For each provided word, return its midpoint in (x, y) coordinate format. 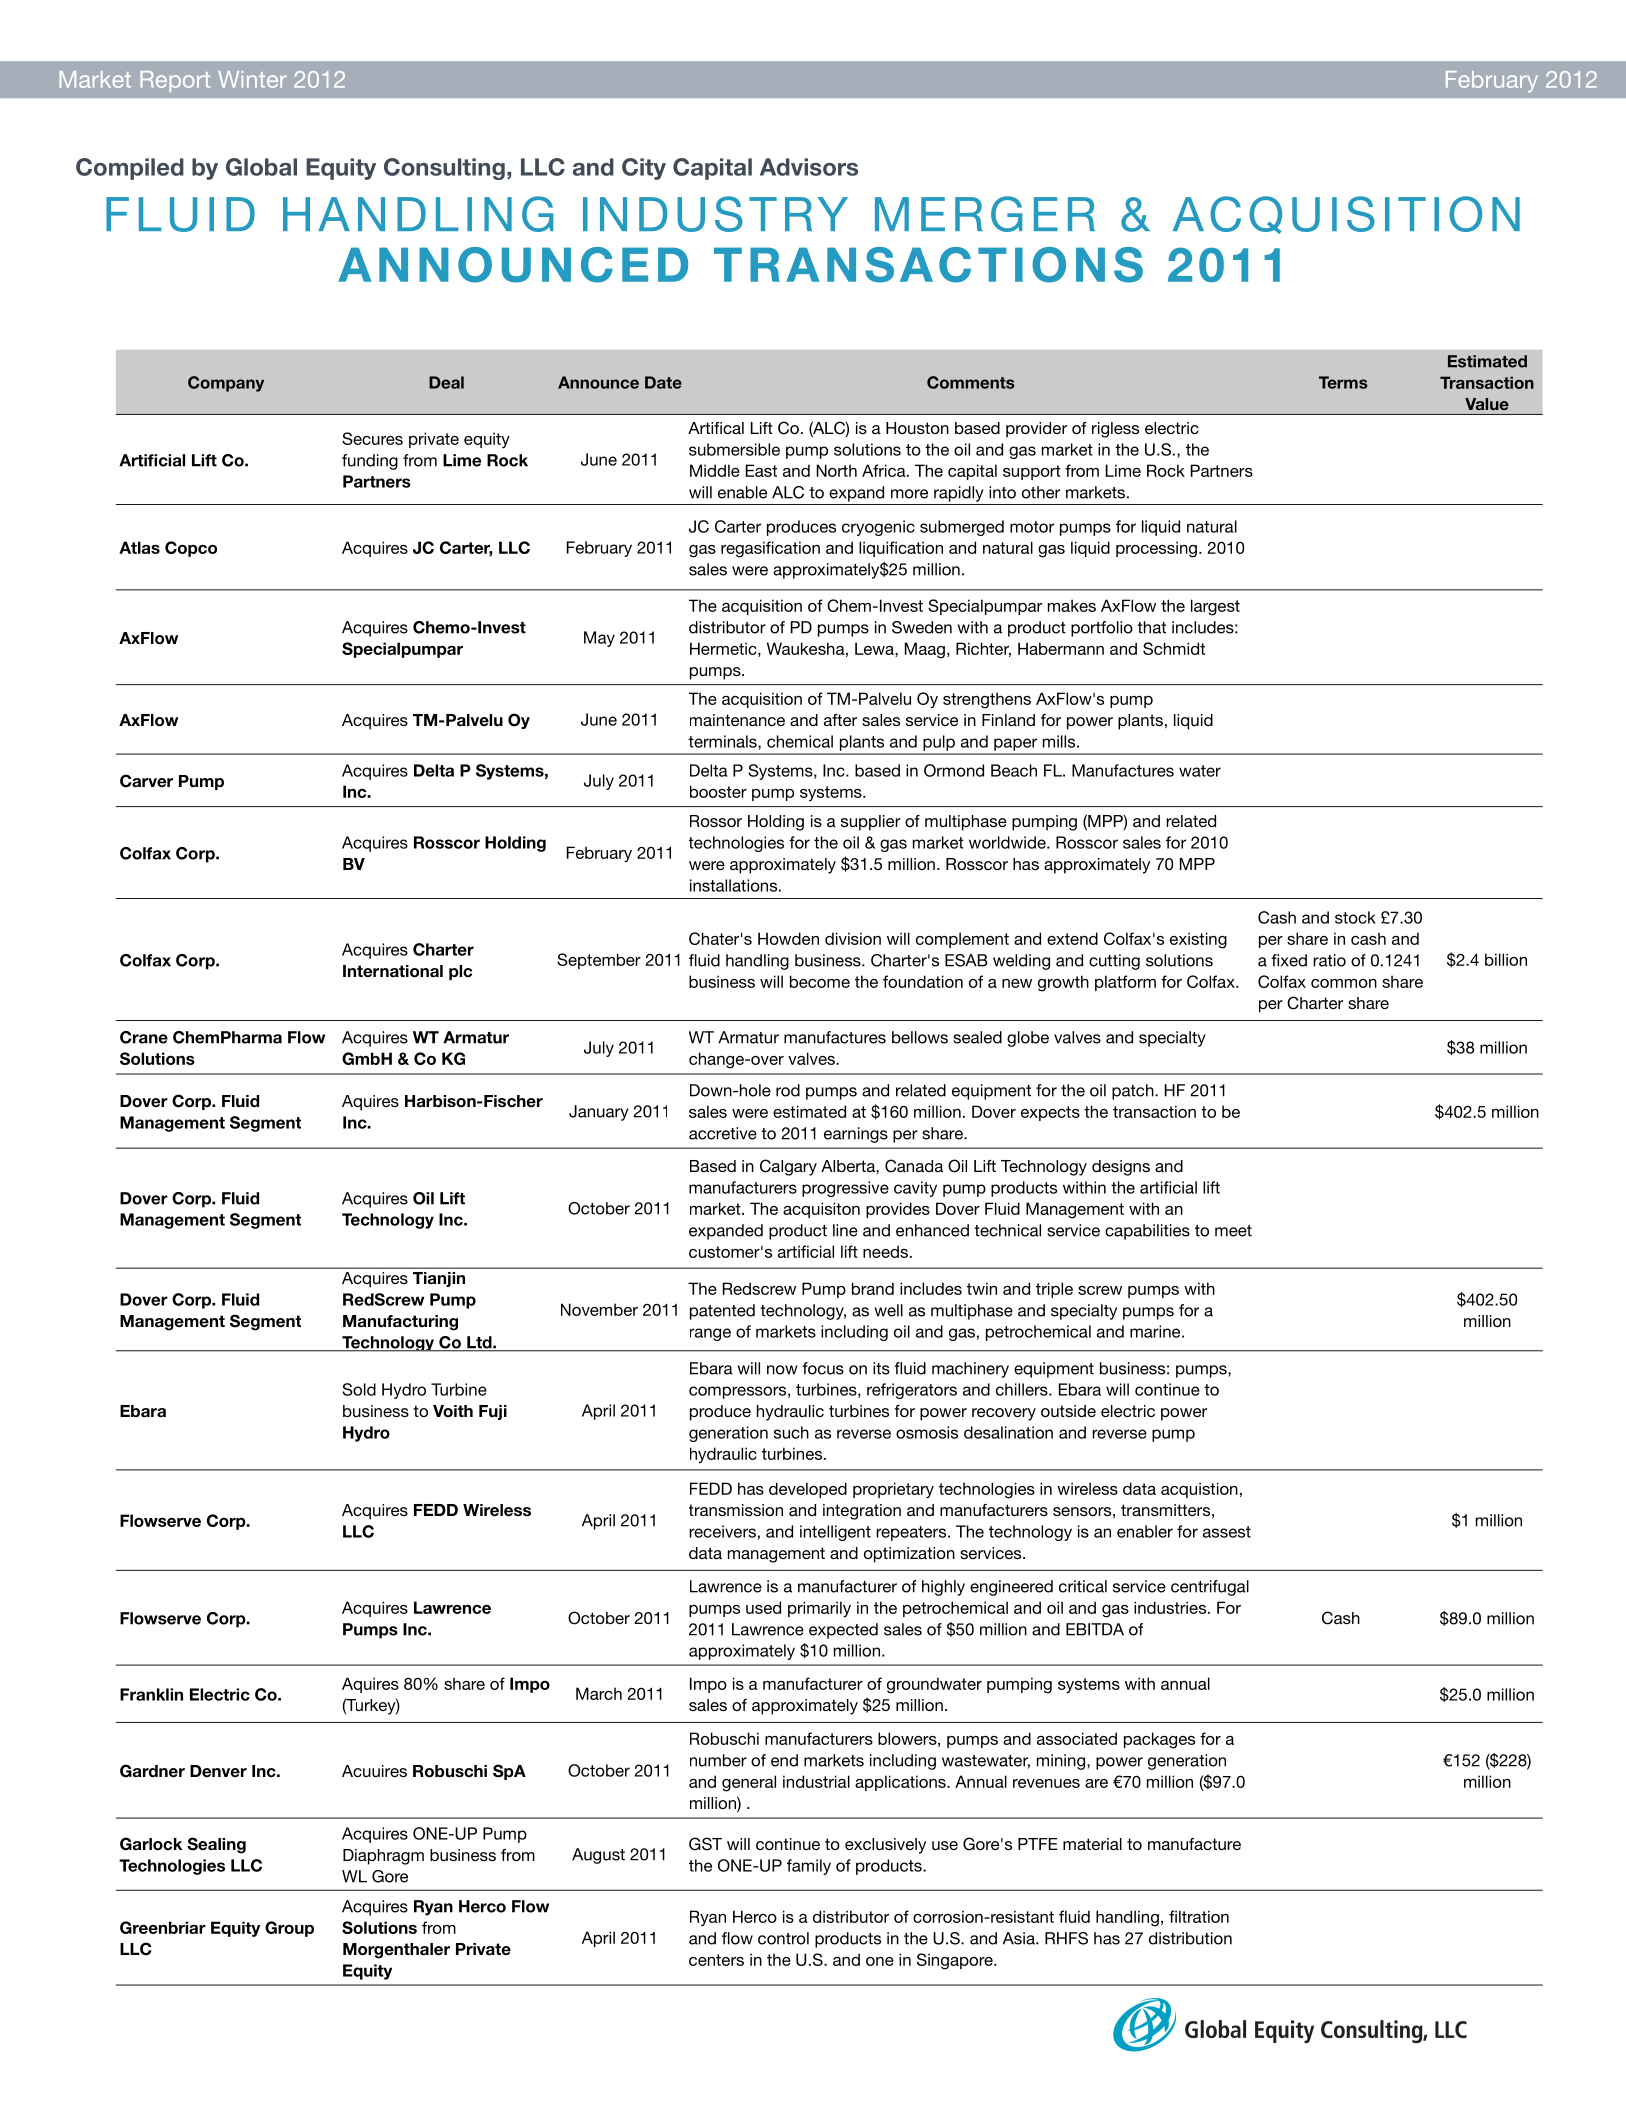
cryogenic (878, 528)
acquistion (1199, 1490)
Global (261, 167)
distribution (1190, 1938)
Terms (1343, 382)
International (393, 971)
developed (808, 1490)
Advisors (809, 167)
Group (289, 1929)
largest (1215, 607)
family (809, 1867)
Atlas (139, 547)
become (820, 981)
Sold (359, 1389)
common (1344, 983)
